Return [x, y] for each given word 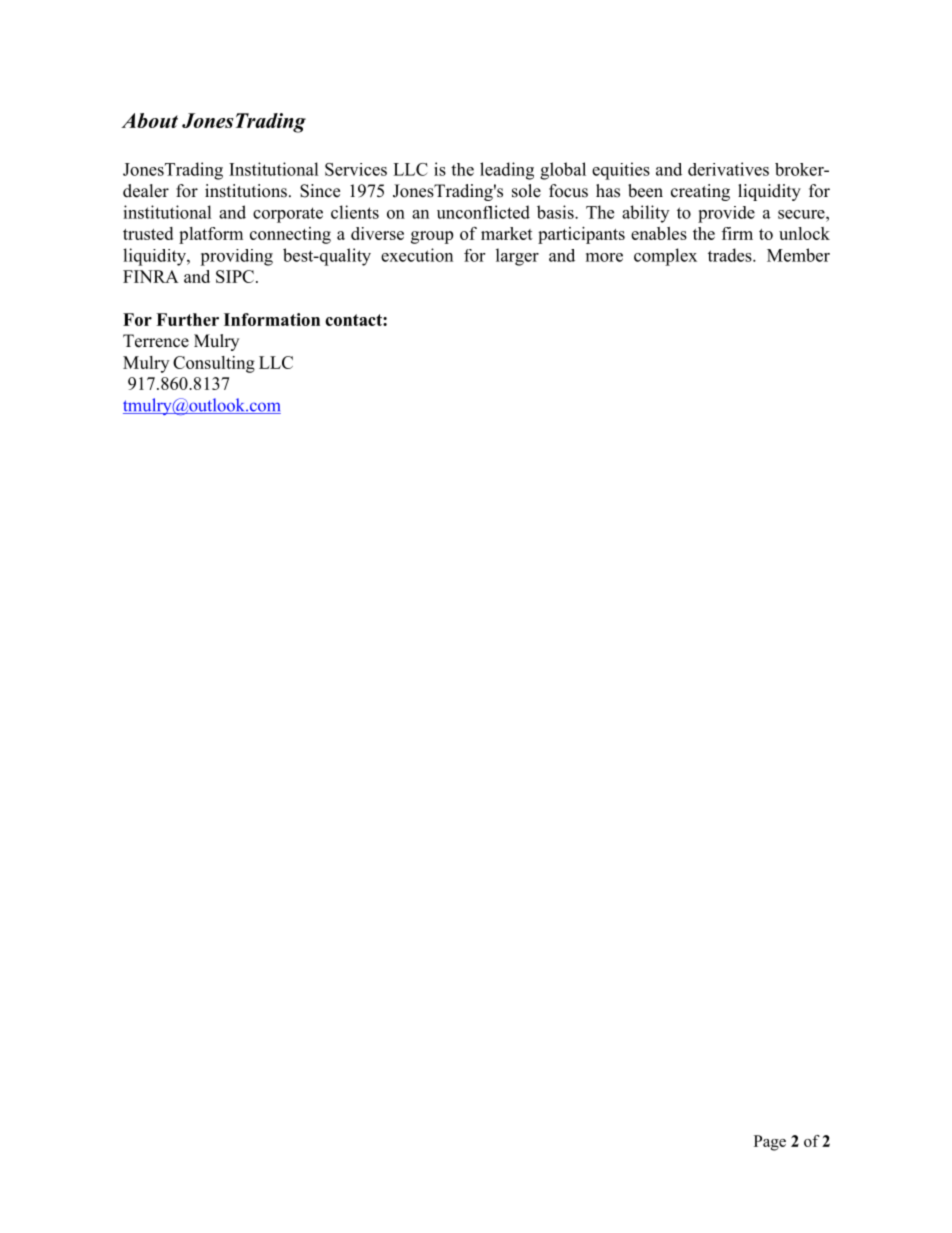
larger [517, 257]
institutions [246, 191]
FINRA [151, 276]
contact [354, 320]
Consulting [214, 364]
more [604, 257]
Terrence [156, 341]
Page [770, 1143]
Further [187, 319]
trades [731, 255]
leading [507, 171]
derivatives [728, 169]
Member [798, 255]
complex [665, 257]
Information [272, 319]
